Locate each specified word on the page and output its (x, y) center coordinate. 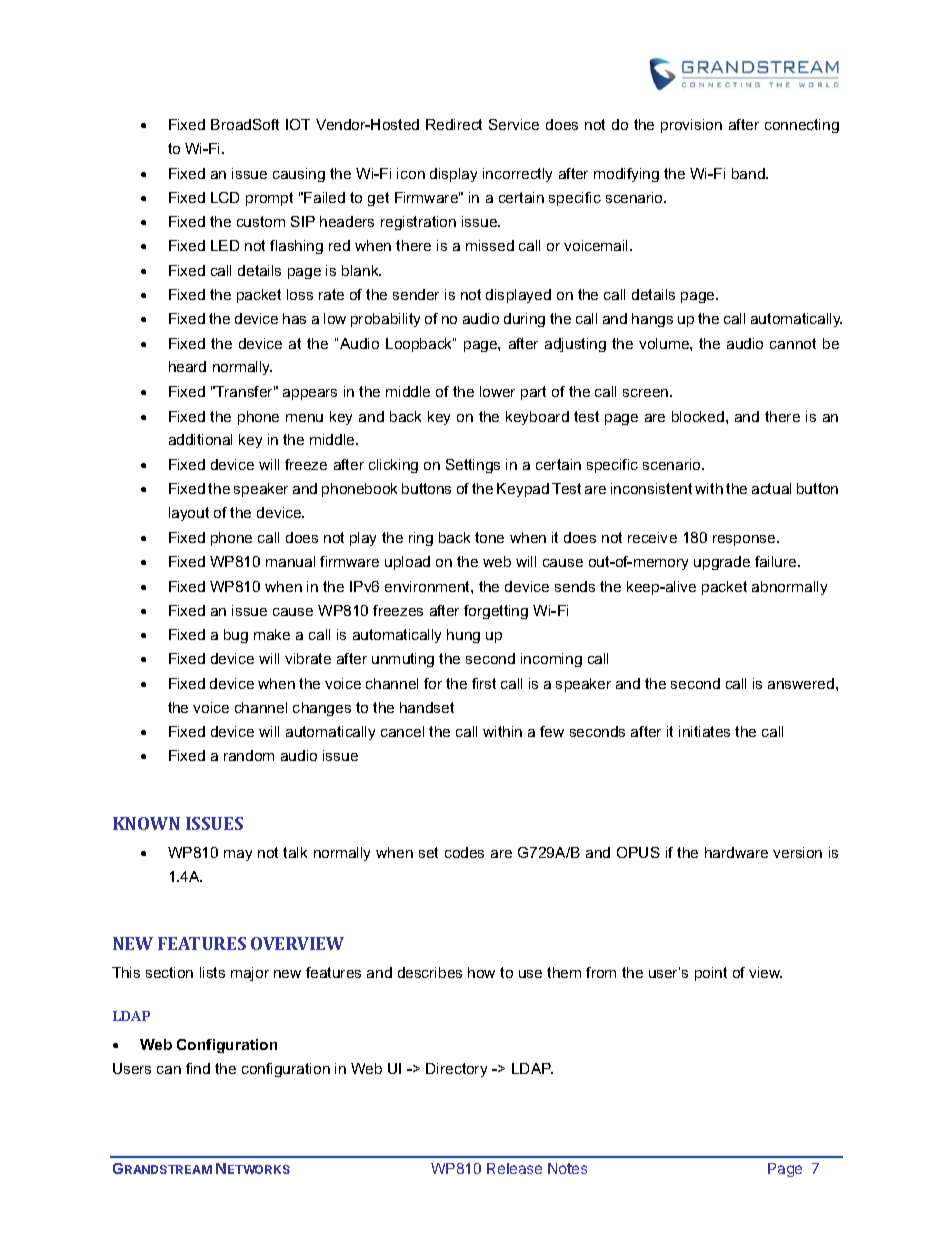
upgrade (722, 563)
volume (665, 343)
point (711, 974)
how (481, 972)
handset (427, 707)
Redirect (454, 124)
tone (489, 537)
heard (187, 366)
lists (212, 972)
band (749, 173)
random (249, 755)
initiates (704, 731)
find (198, 1068)
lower (497, 391)
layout (189, 514)
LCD (225, 197)
